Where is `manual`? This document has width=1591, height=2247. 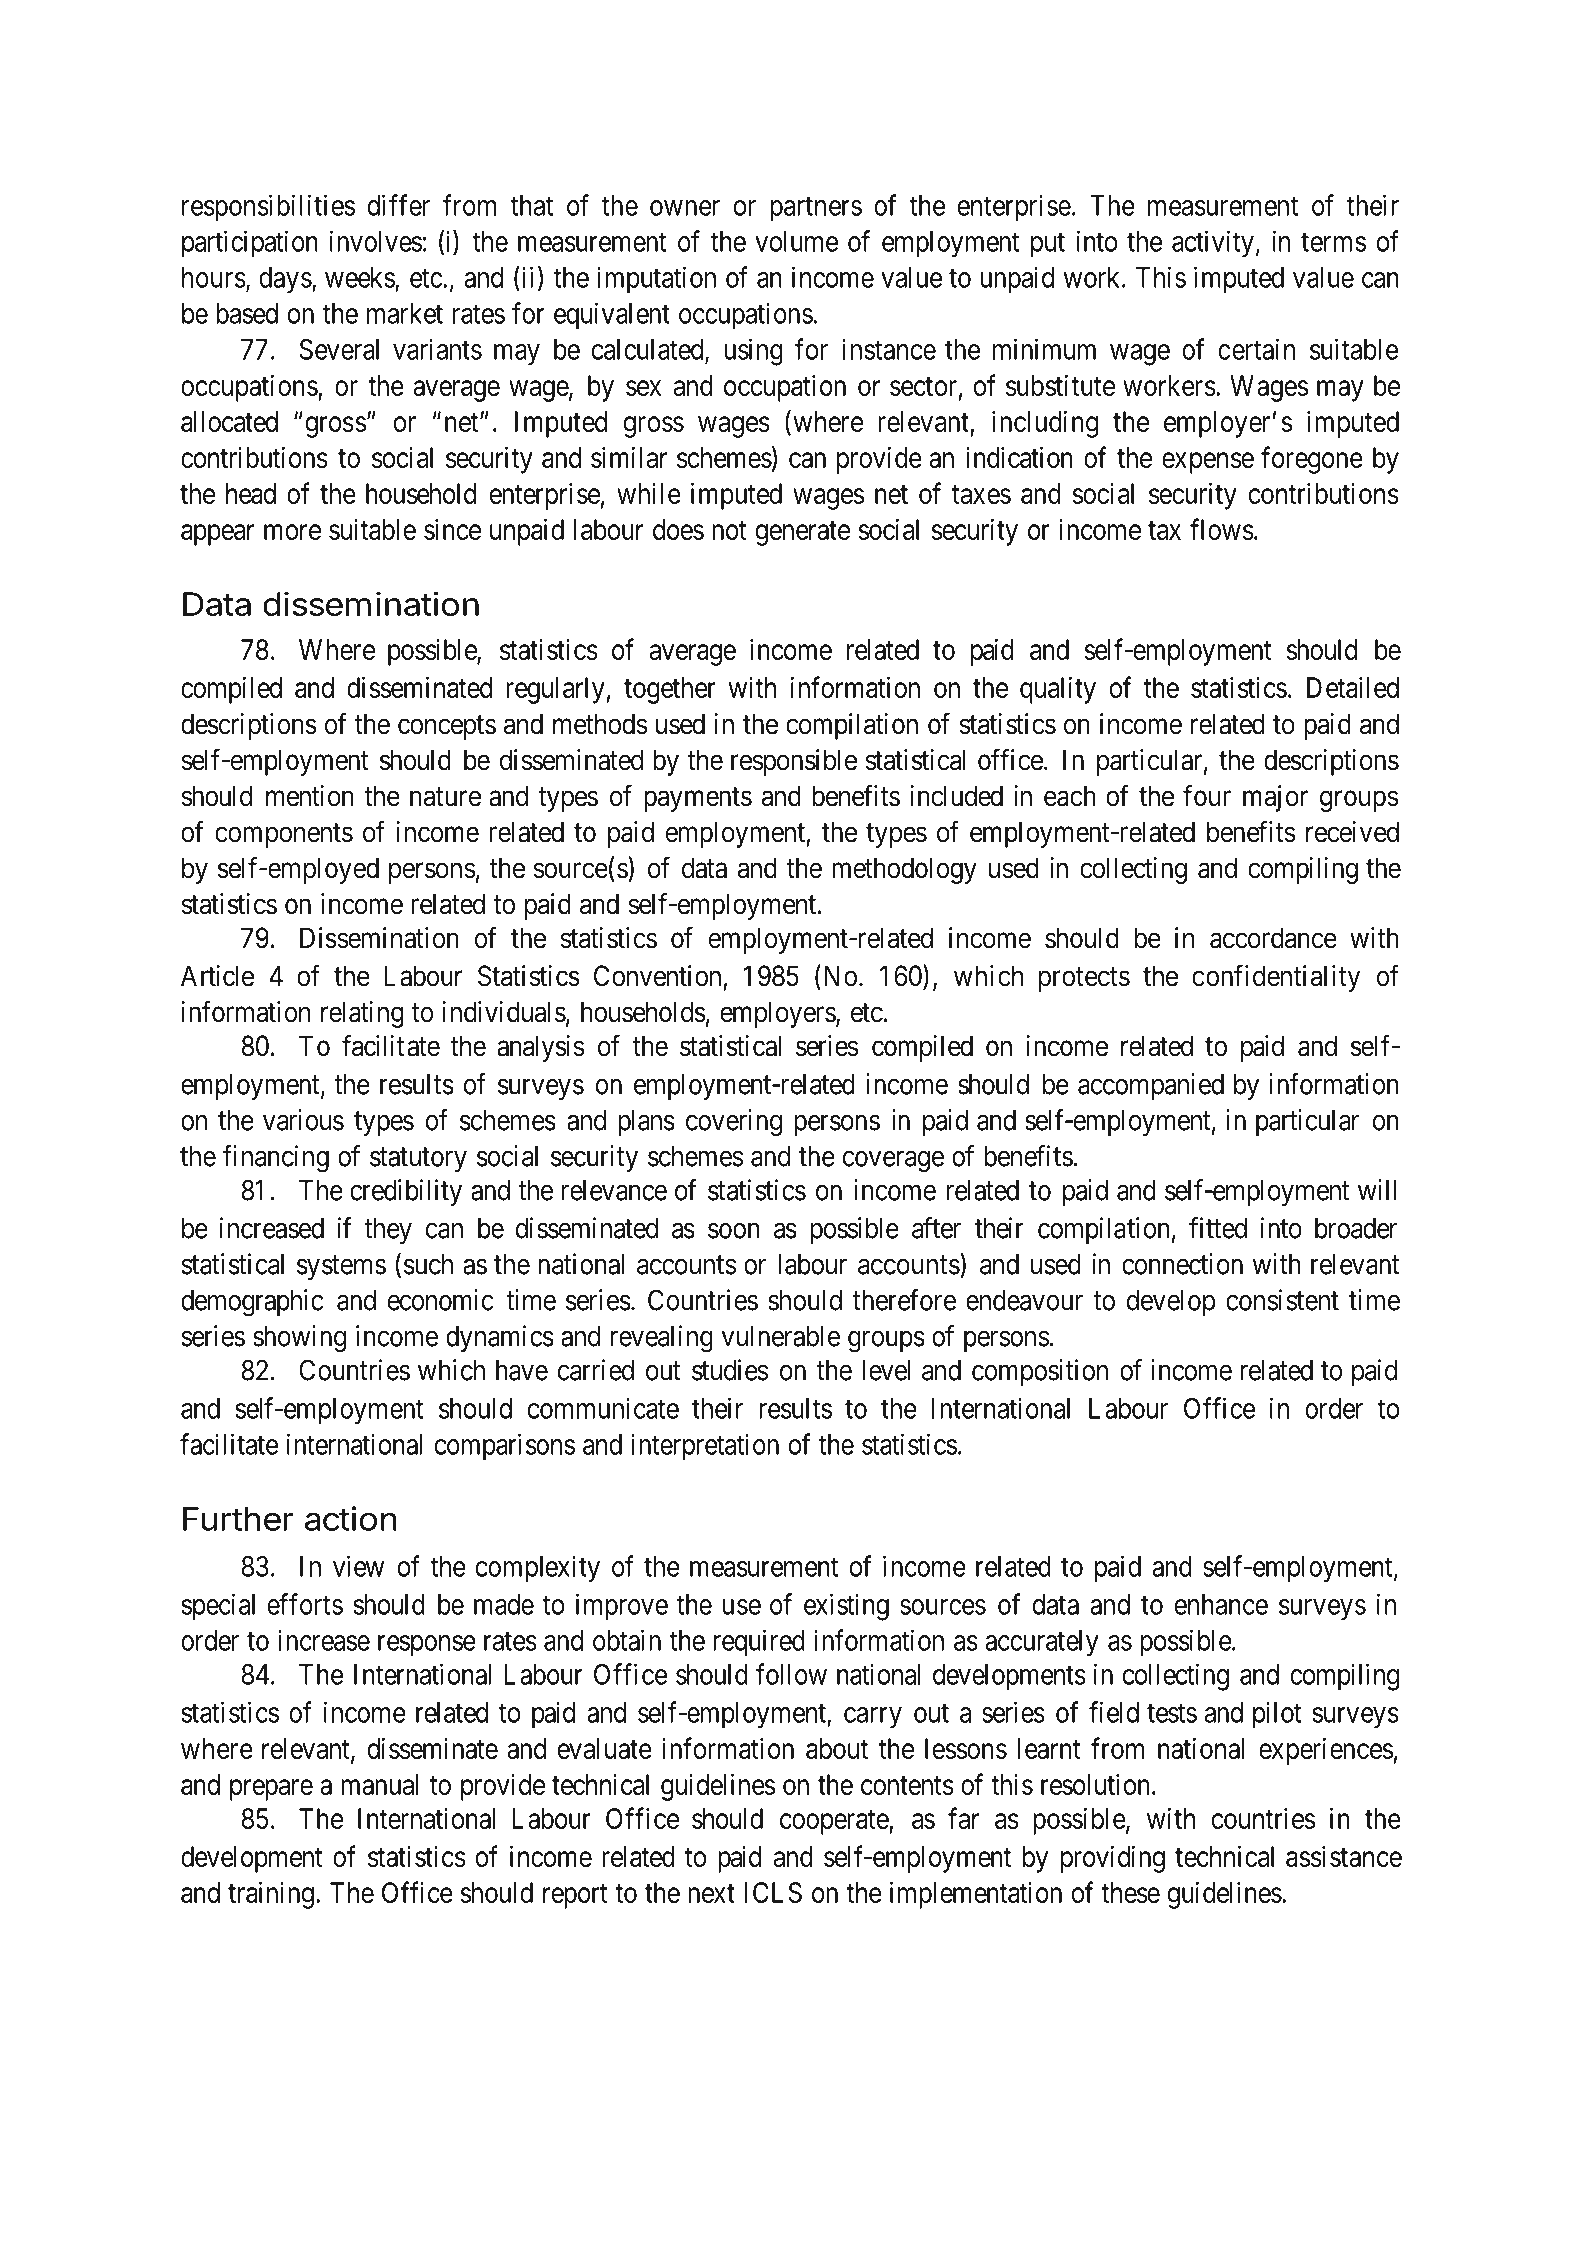
manual is located at coordinates (379, 1784).
